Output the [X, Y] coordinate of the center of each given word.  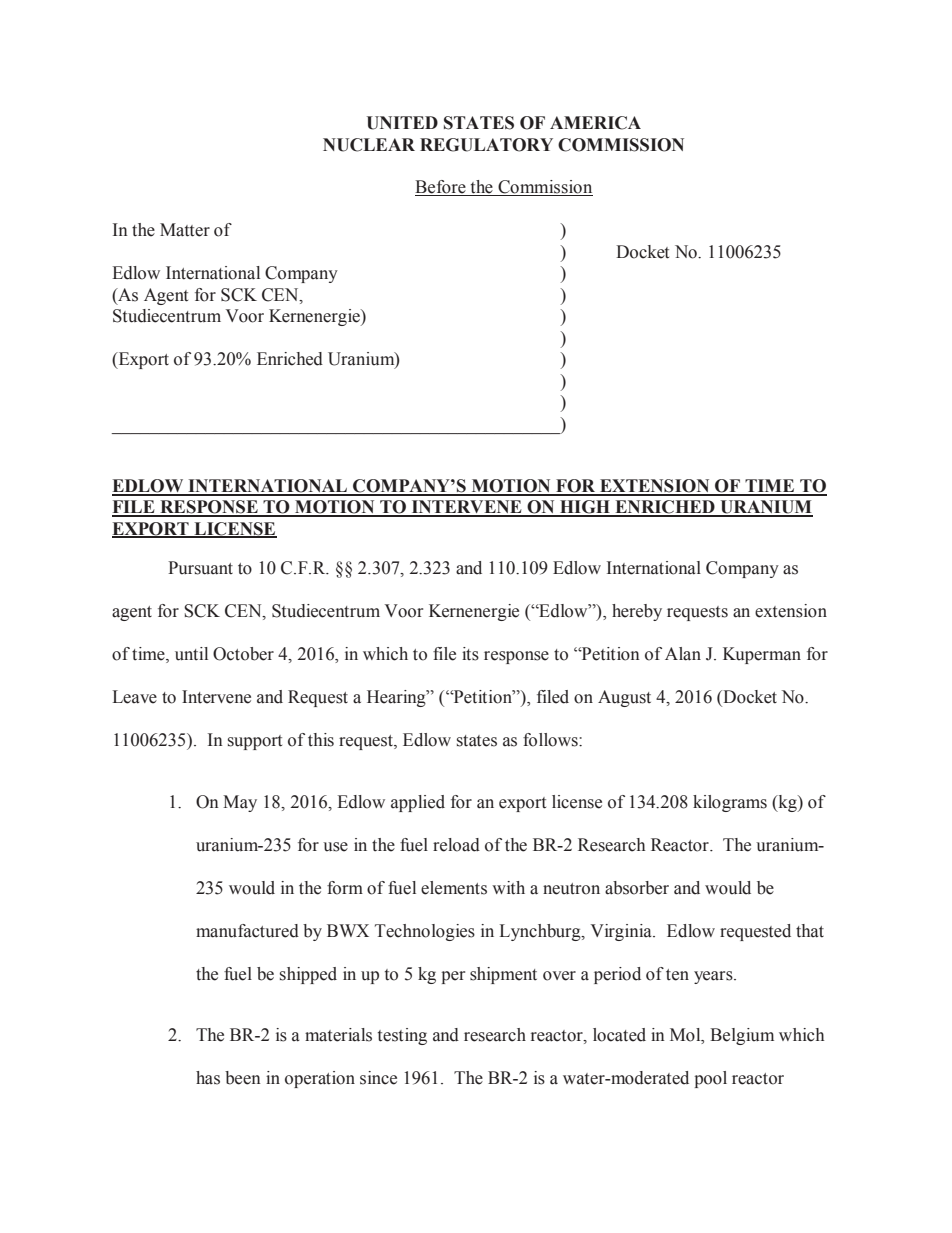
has [208, 1078]
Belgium [742, 1036]
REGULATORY [486, 145]
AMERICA [595, 123]
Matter [185, 230]
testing [402, 1036]
